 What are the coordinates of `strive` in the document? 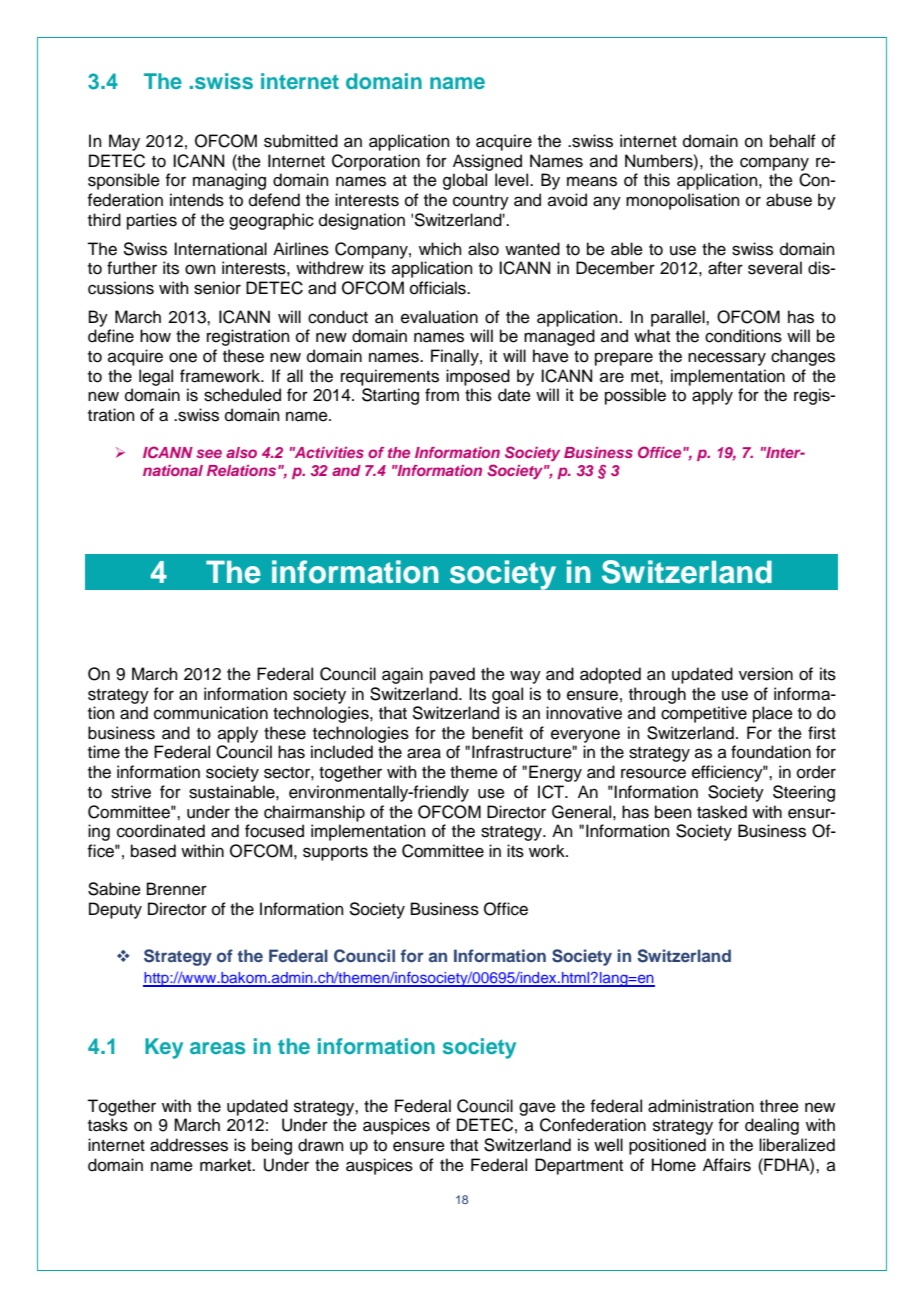 It's located at (131, 792).
